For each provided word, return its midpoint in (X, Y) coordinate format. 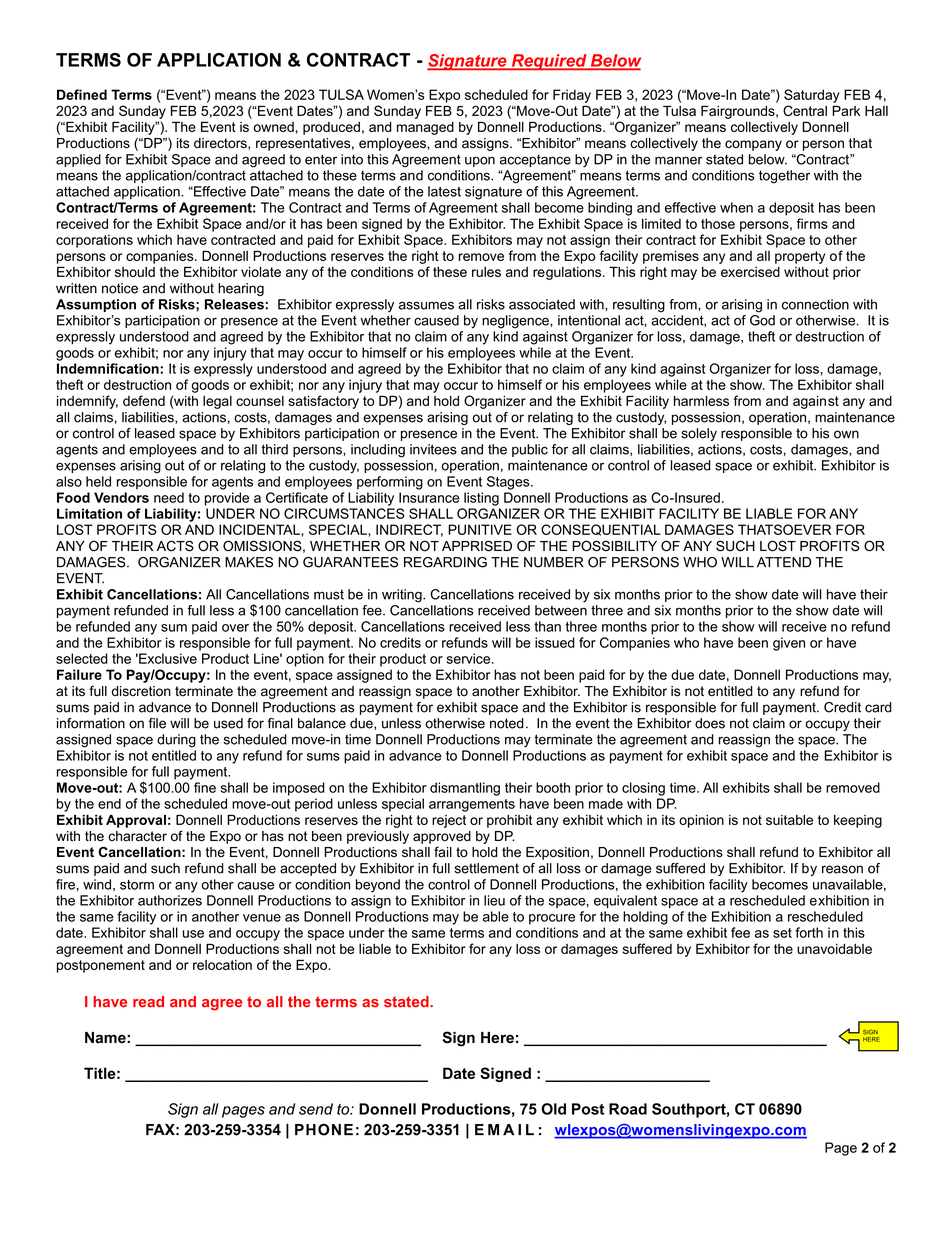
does (710, 723)
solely (699, 434)
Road (628, 1109)
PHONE (324, 1130)
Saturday (812, 96)
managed (425, 128)
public (530, 450)
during (176, 741)
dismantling (465, 789)
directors (221, 144)
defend (144, 400)
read (148, 1002)
